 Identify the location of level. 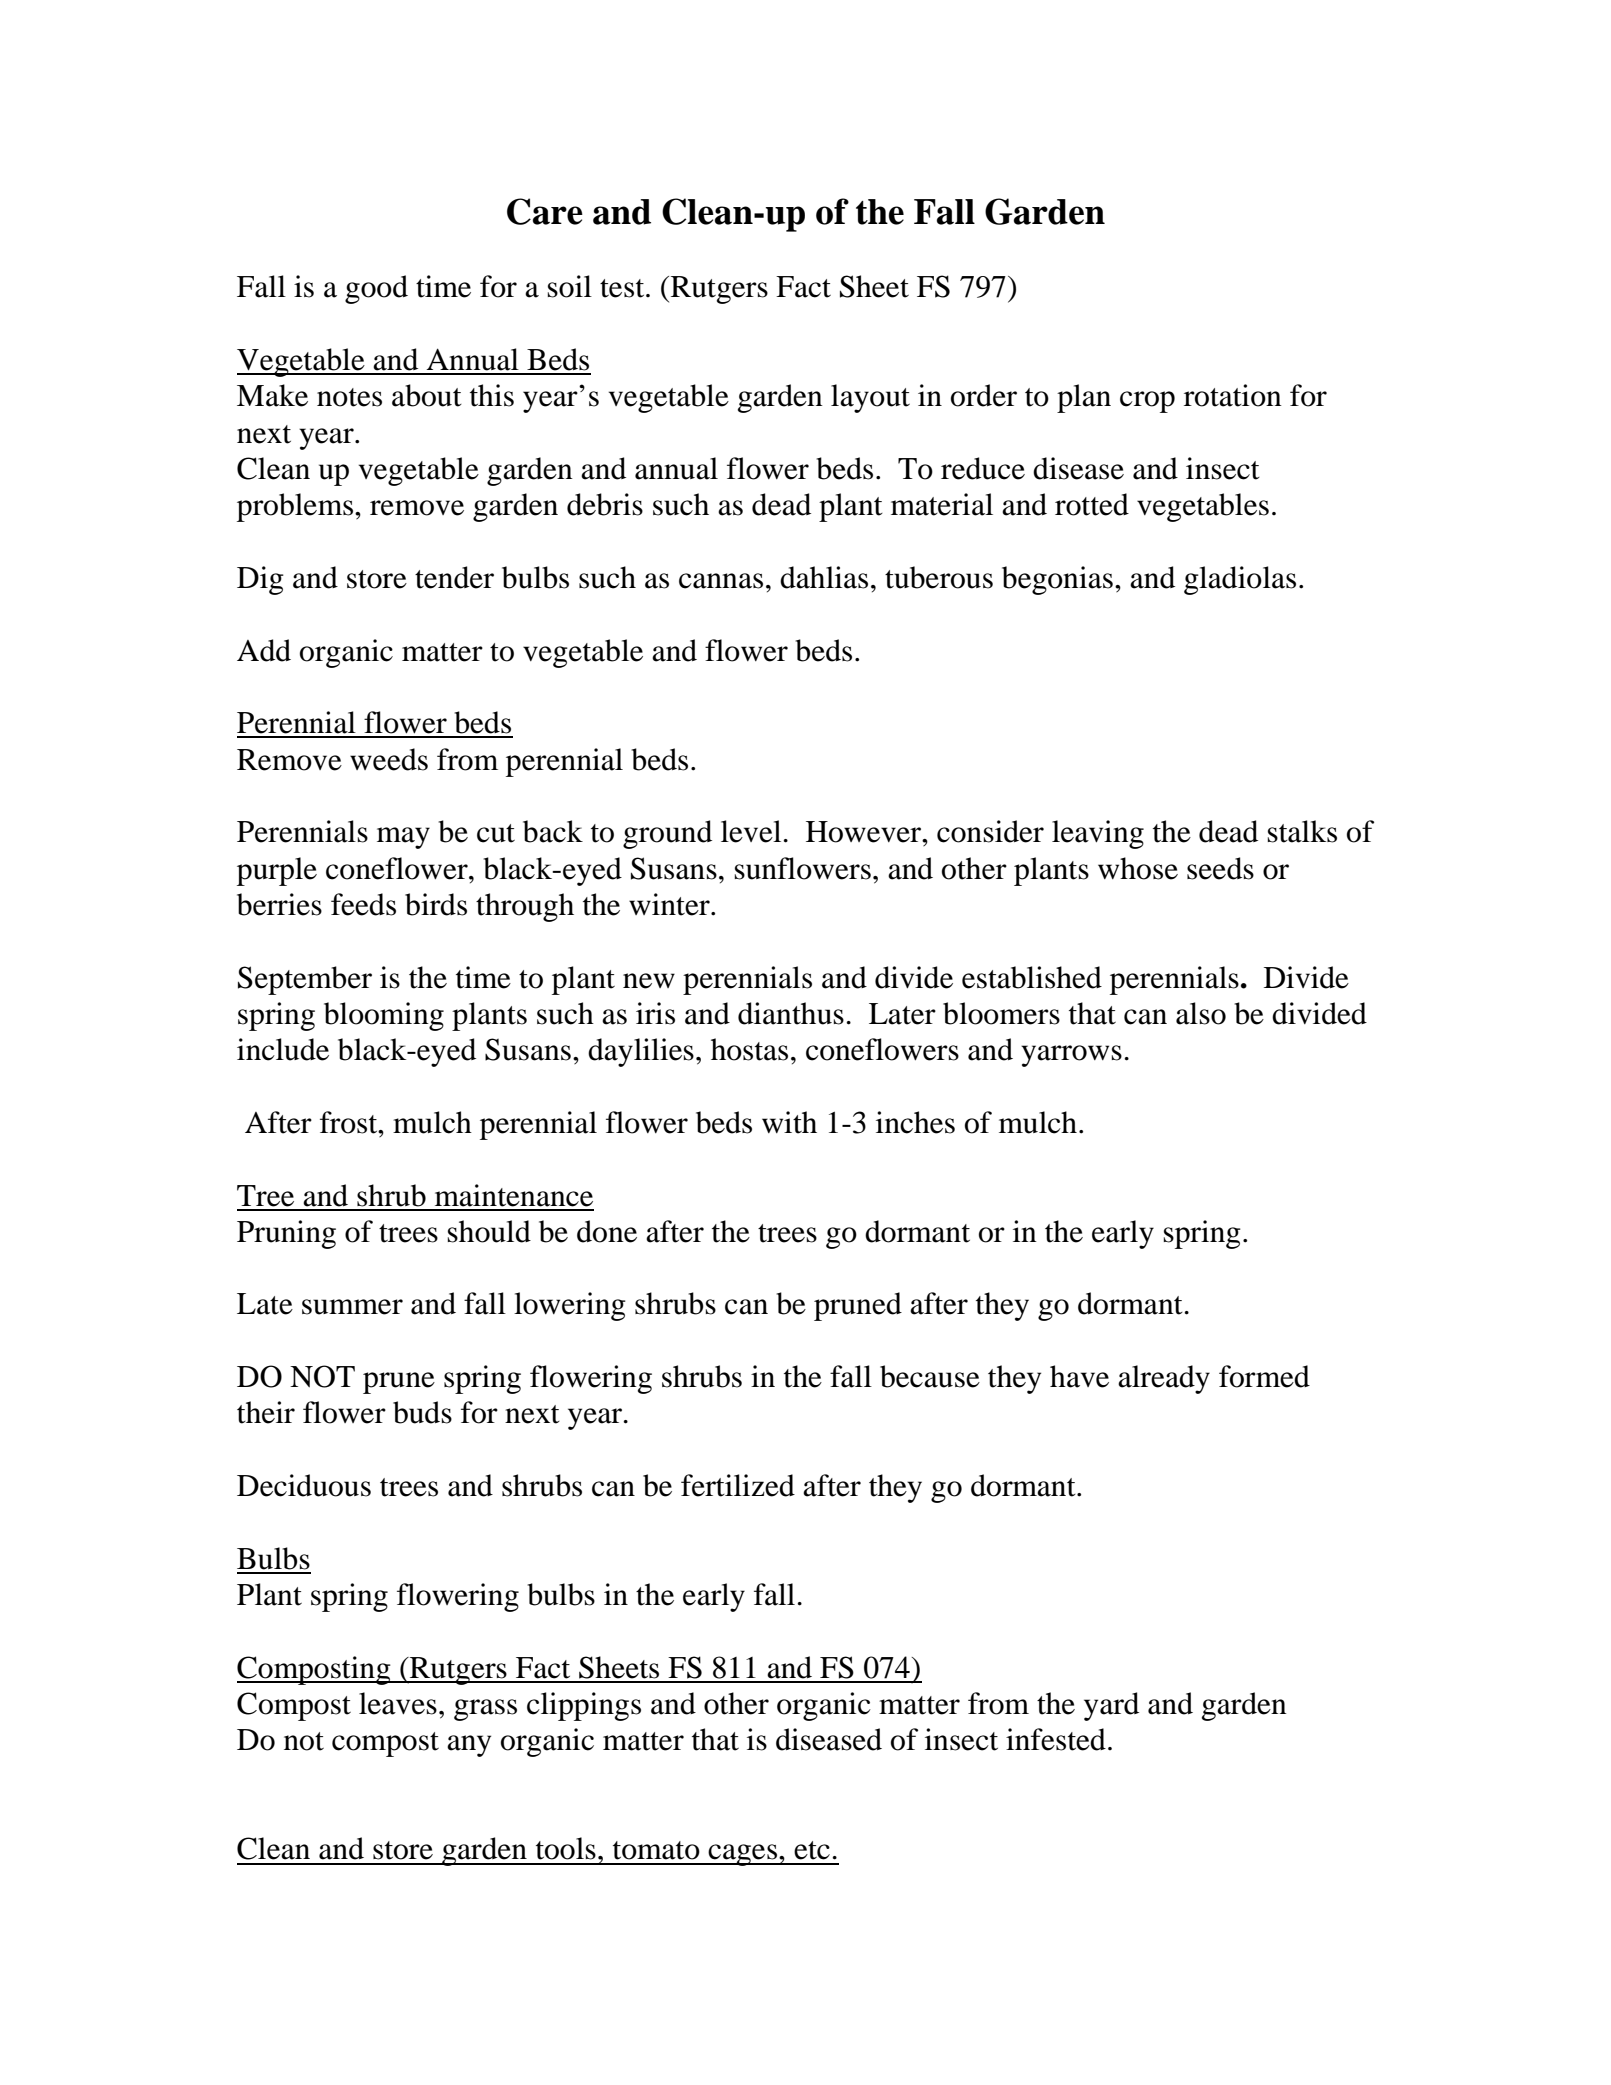
(752, 831).
